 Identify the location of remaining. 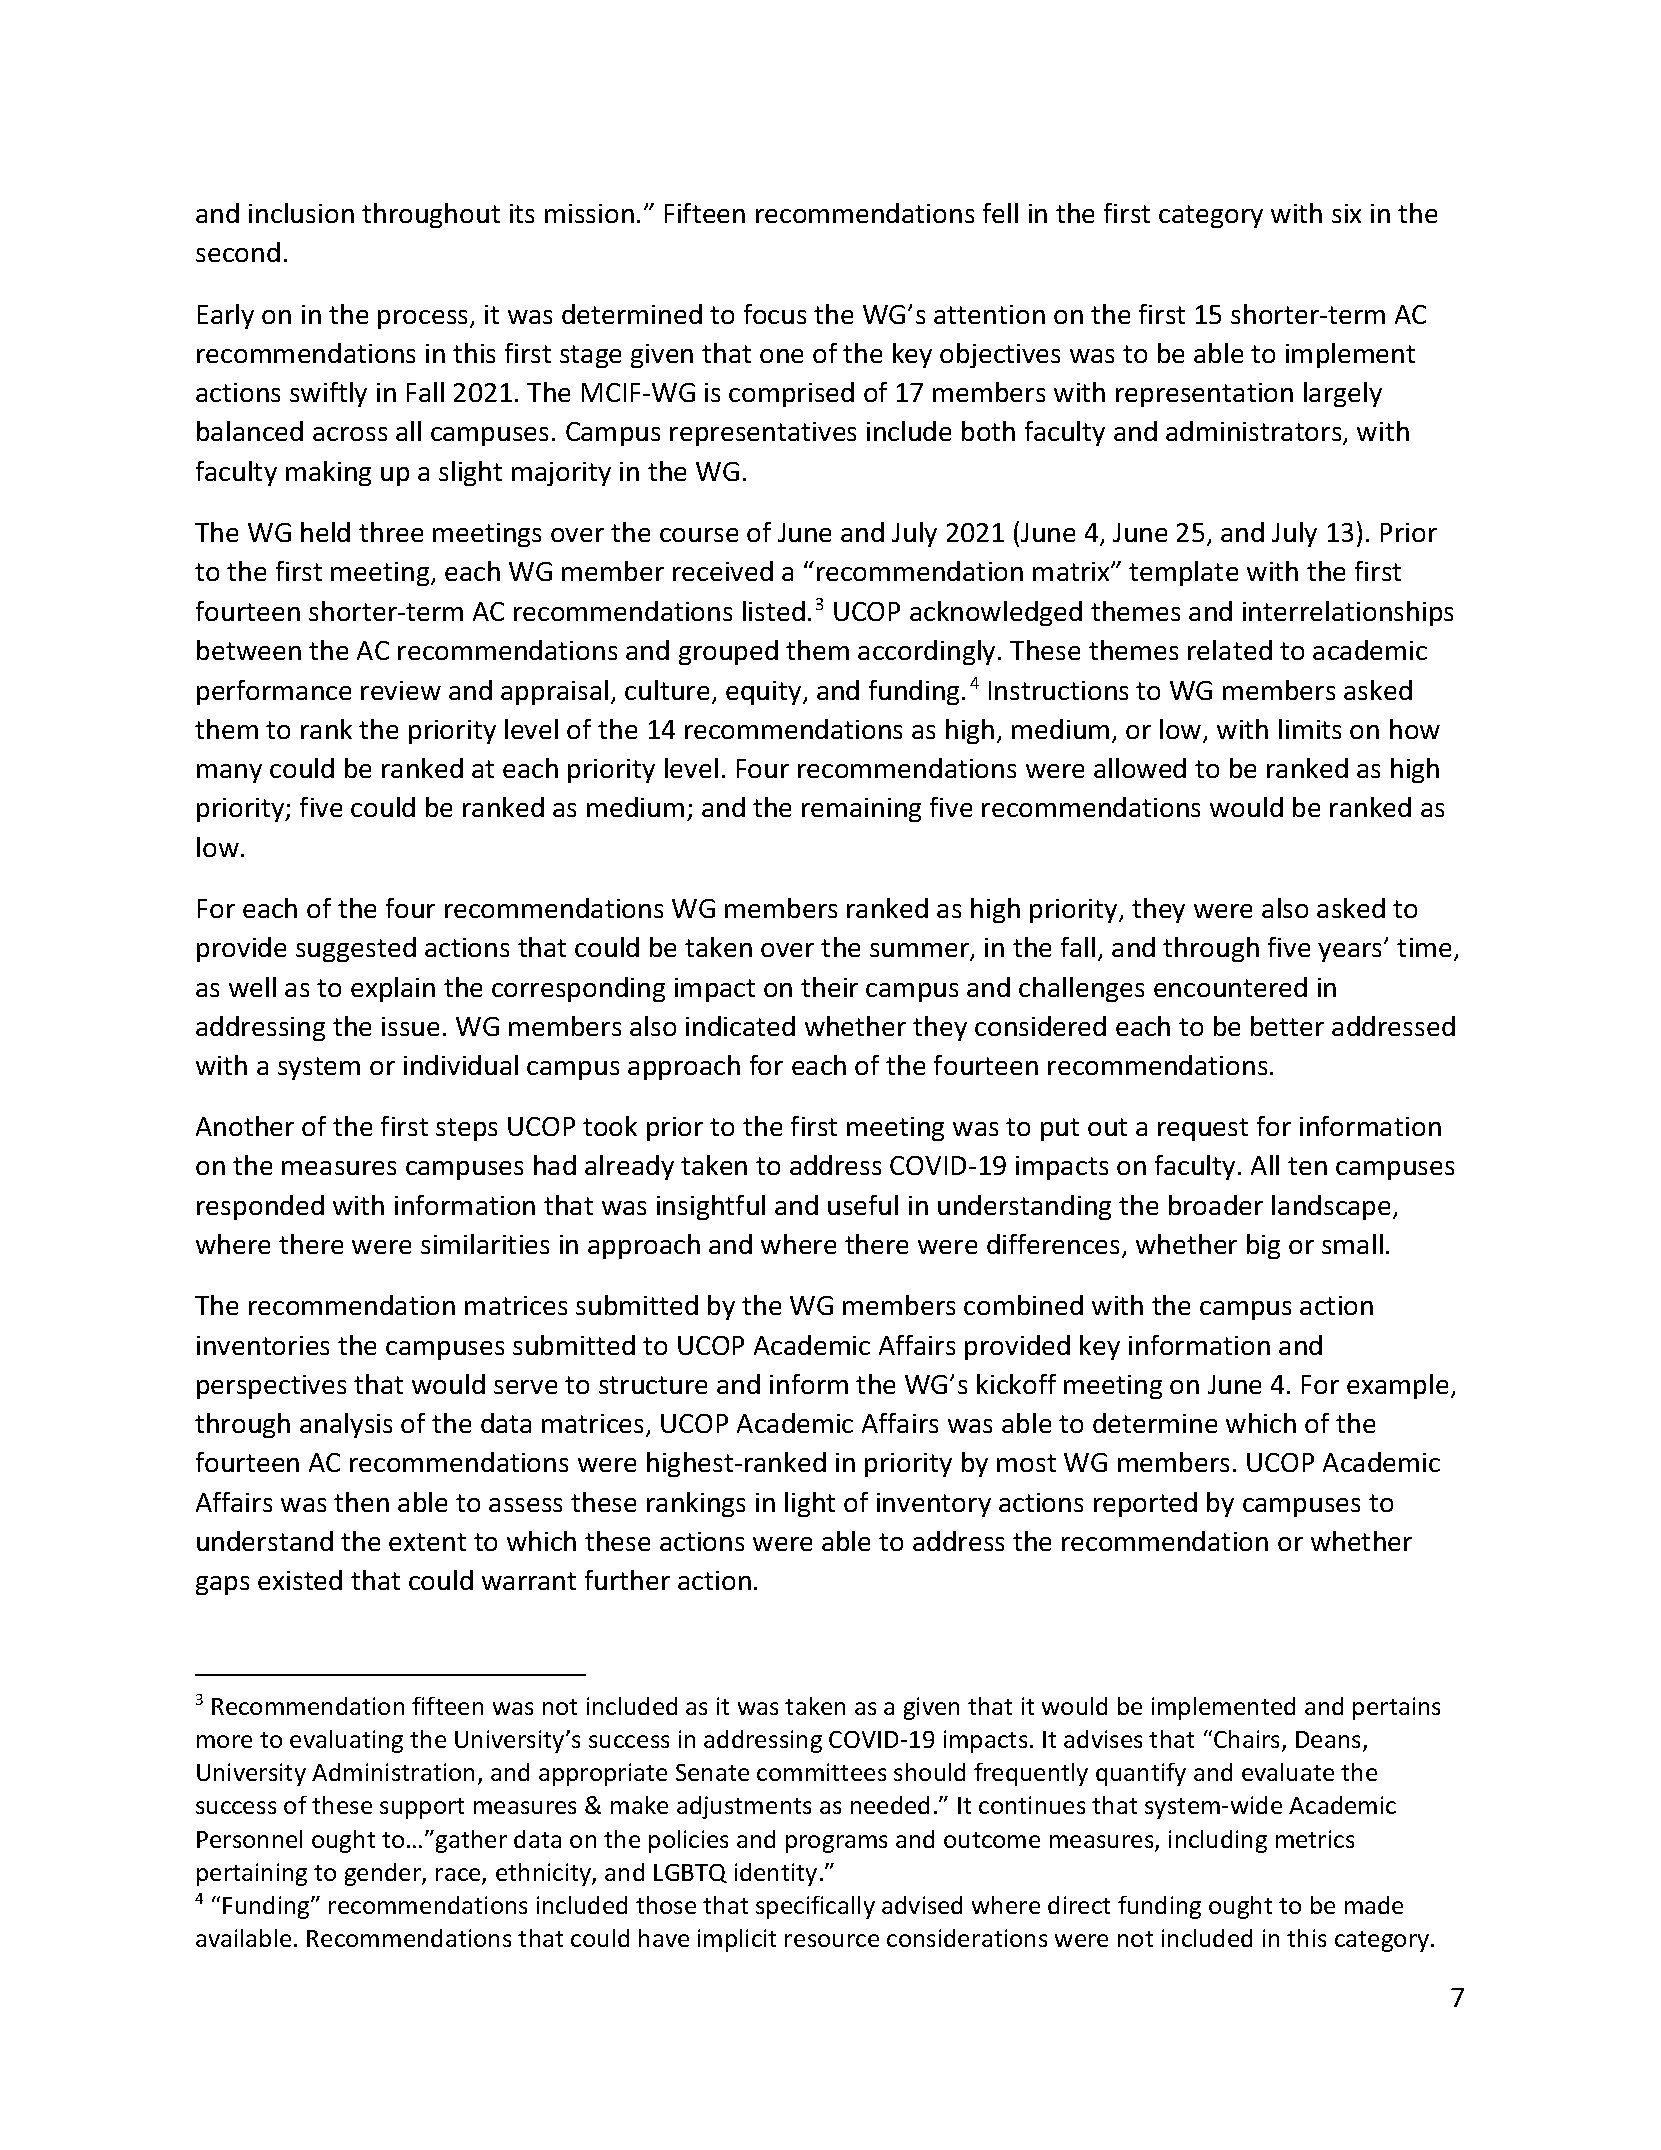
(861, 810).
